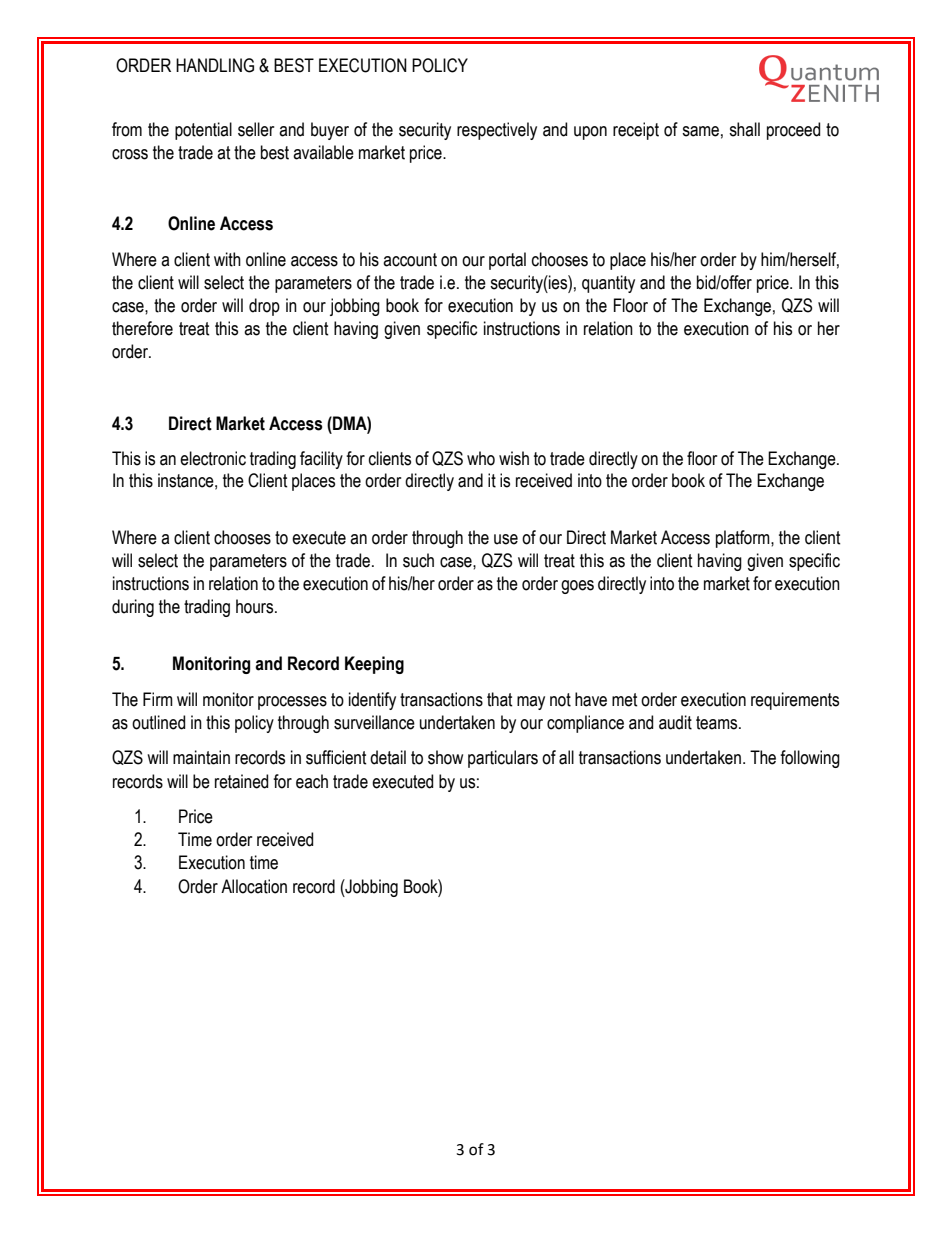  What do you see at coordinates (213, 458) in the page?
I see `electronic` at bounding box center [213, 458].
